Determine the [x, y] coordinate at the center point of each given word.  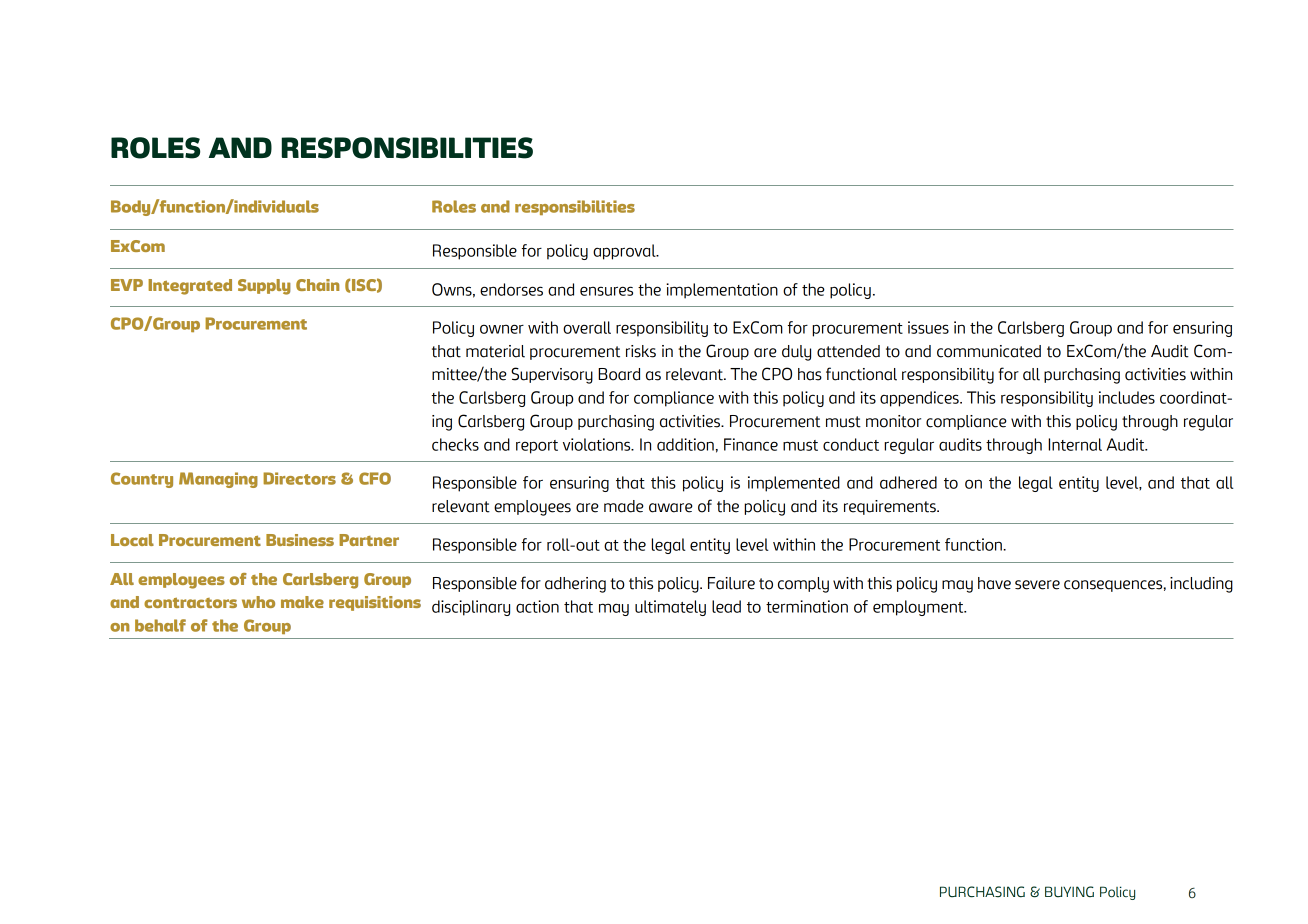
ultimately [670, 608]
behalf [160, 625]
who [258, 602]
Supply [264, 287]
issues [928, 327]
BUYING [1069, 892]
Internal [1075, 444]
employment [919, 608]
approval [625, 252]
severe [1037, 585]
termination [807, 606]
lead [726, 606]
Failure [731, 583]
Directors [299, 478]
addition [685, 444]
